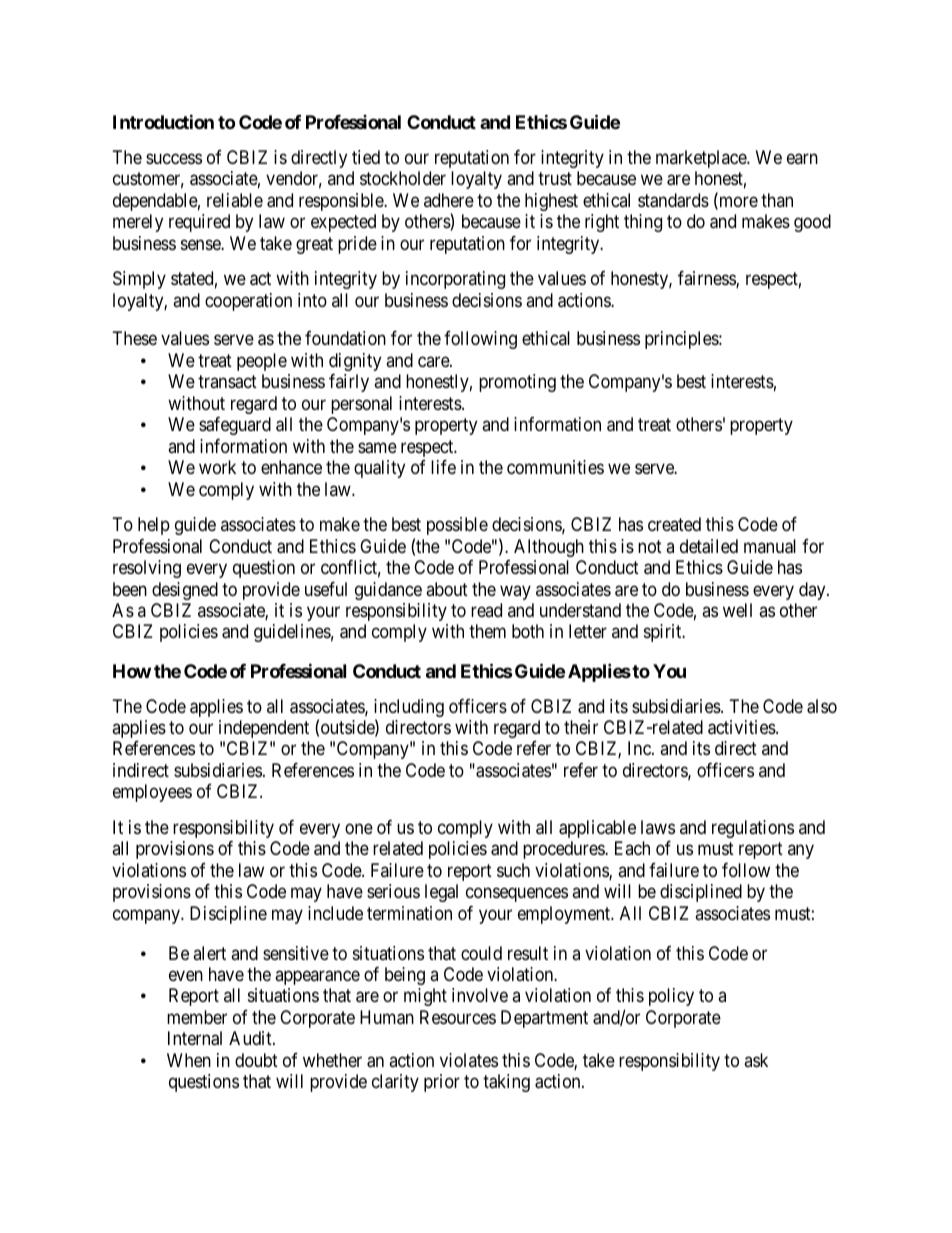  What do you see at coordinates (152, 793) in the image?
I see `employees` at bounding box center [152, 793].
